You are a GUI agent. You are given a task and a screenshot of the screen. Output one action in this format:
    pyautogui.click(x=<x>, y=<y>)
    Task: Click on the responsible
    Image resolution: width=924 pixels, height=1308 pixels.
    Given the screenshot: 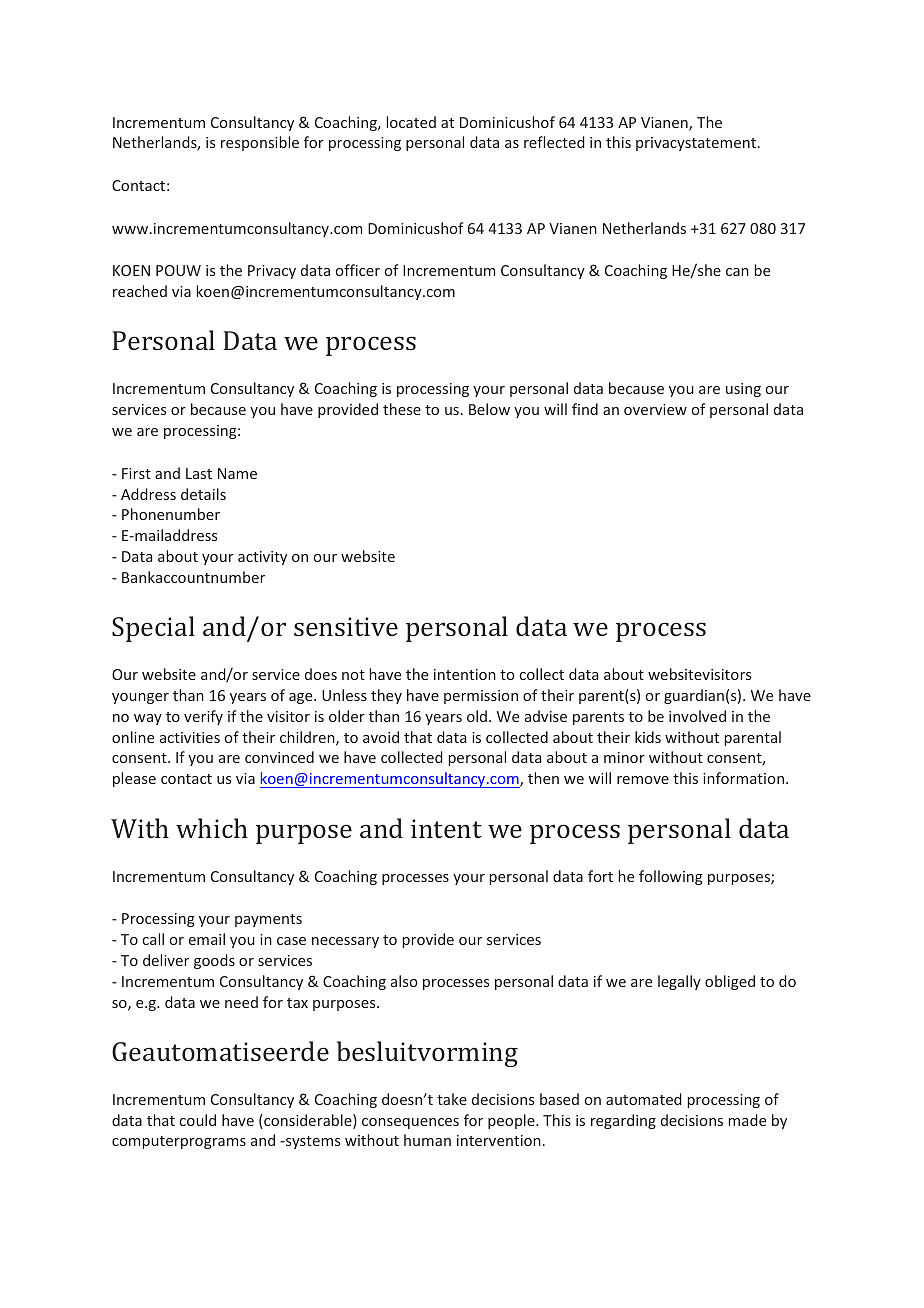 What is the action you would take?
    pyautogui.click(x=260, y=143)
